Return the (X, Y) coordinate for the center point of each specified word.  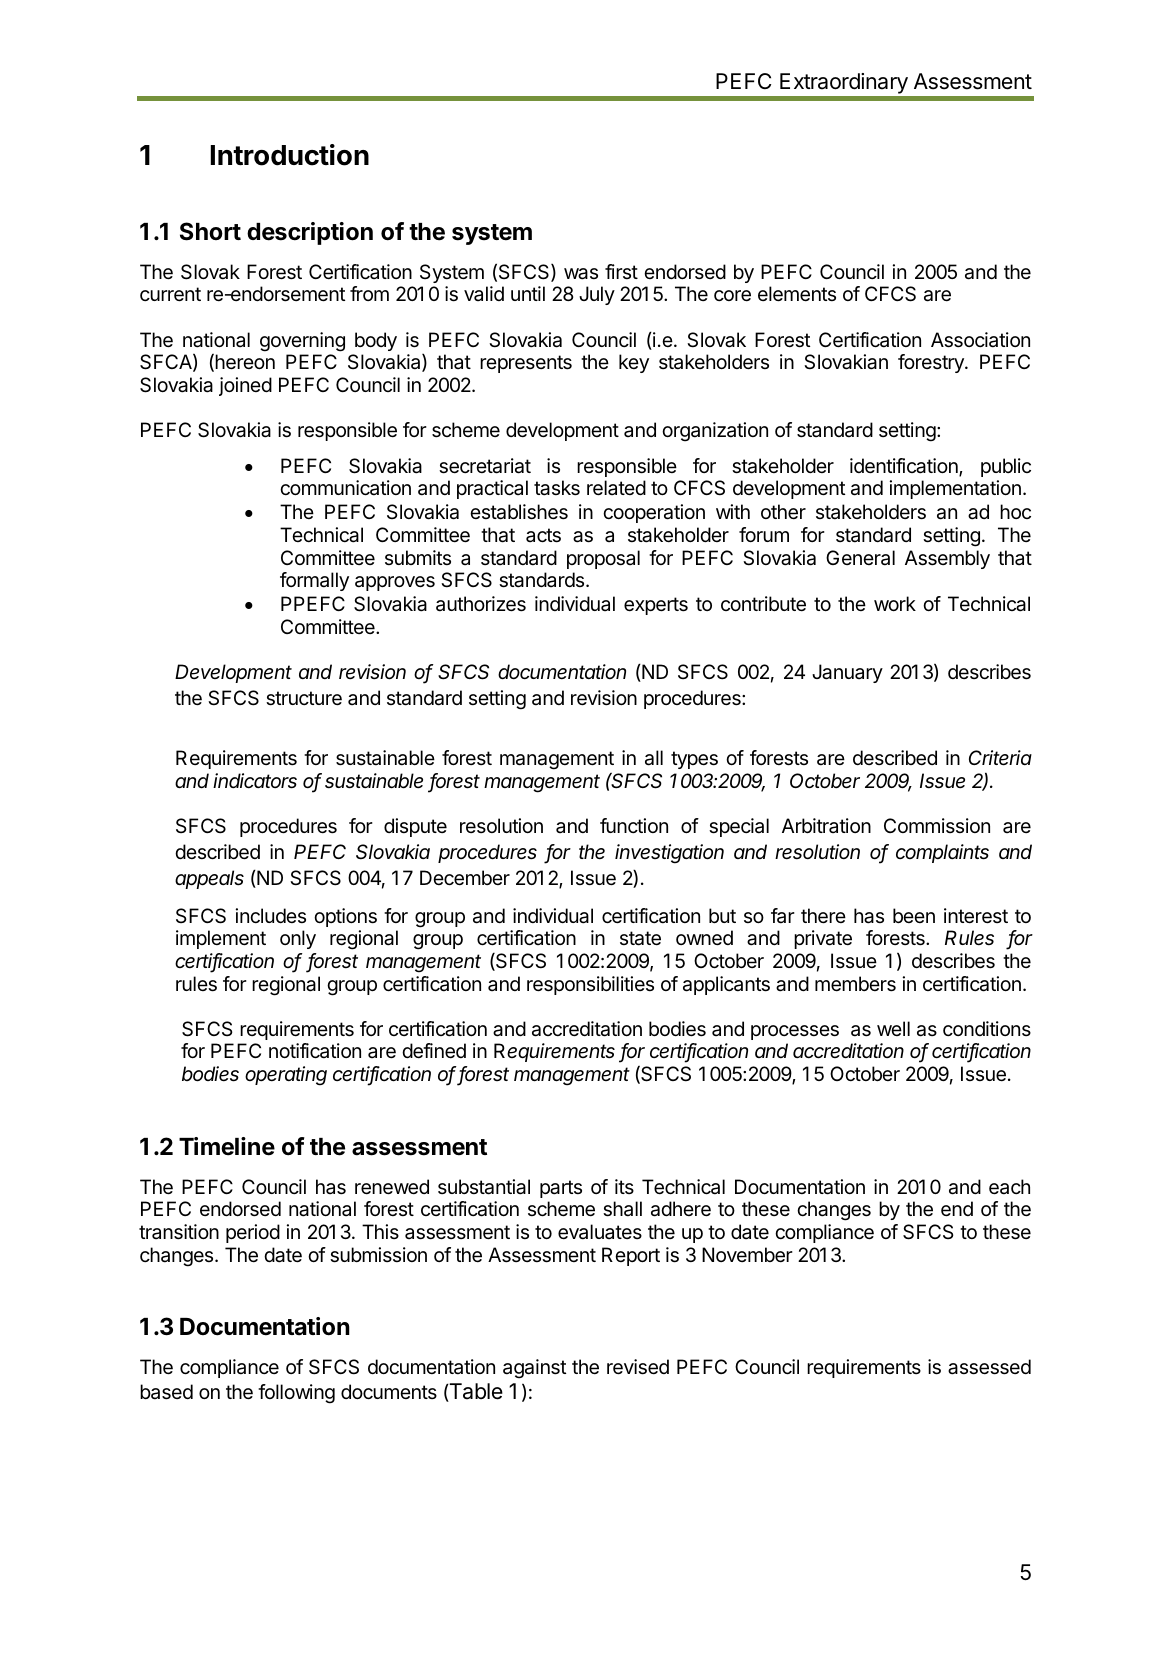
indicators (255, 781)
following (296, 1394)
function (634, 825)
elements (797, 294)
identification (905, 467)
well (893, 1028)
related (616, 488)
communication (345, 488)
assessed (989, 1367)
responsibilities (590, 985)
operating (286, 1076)
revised (638, 1367)
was (581, 274)
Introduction (290, 155)
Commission (937, 825)
